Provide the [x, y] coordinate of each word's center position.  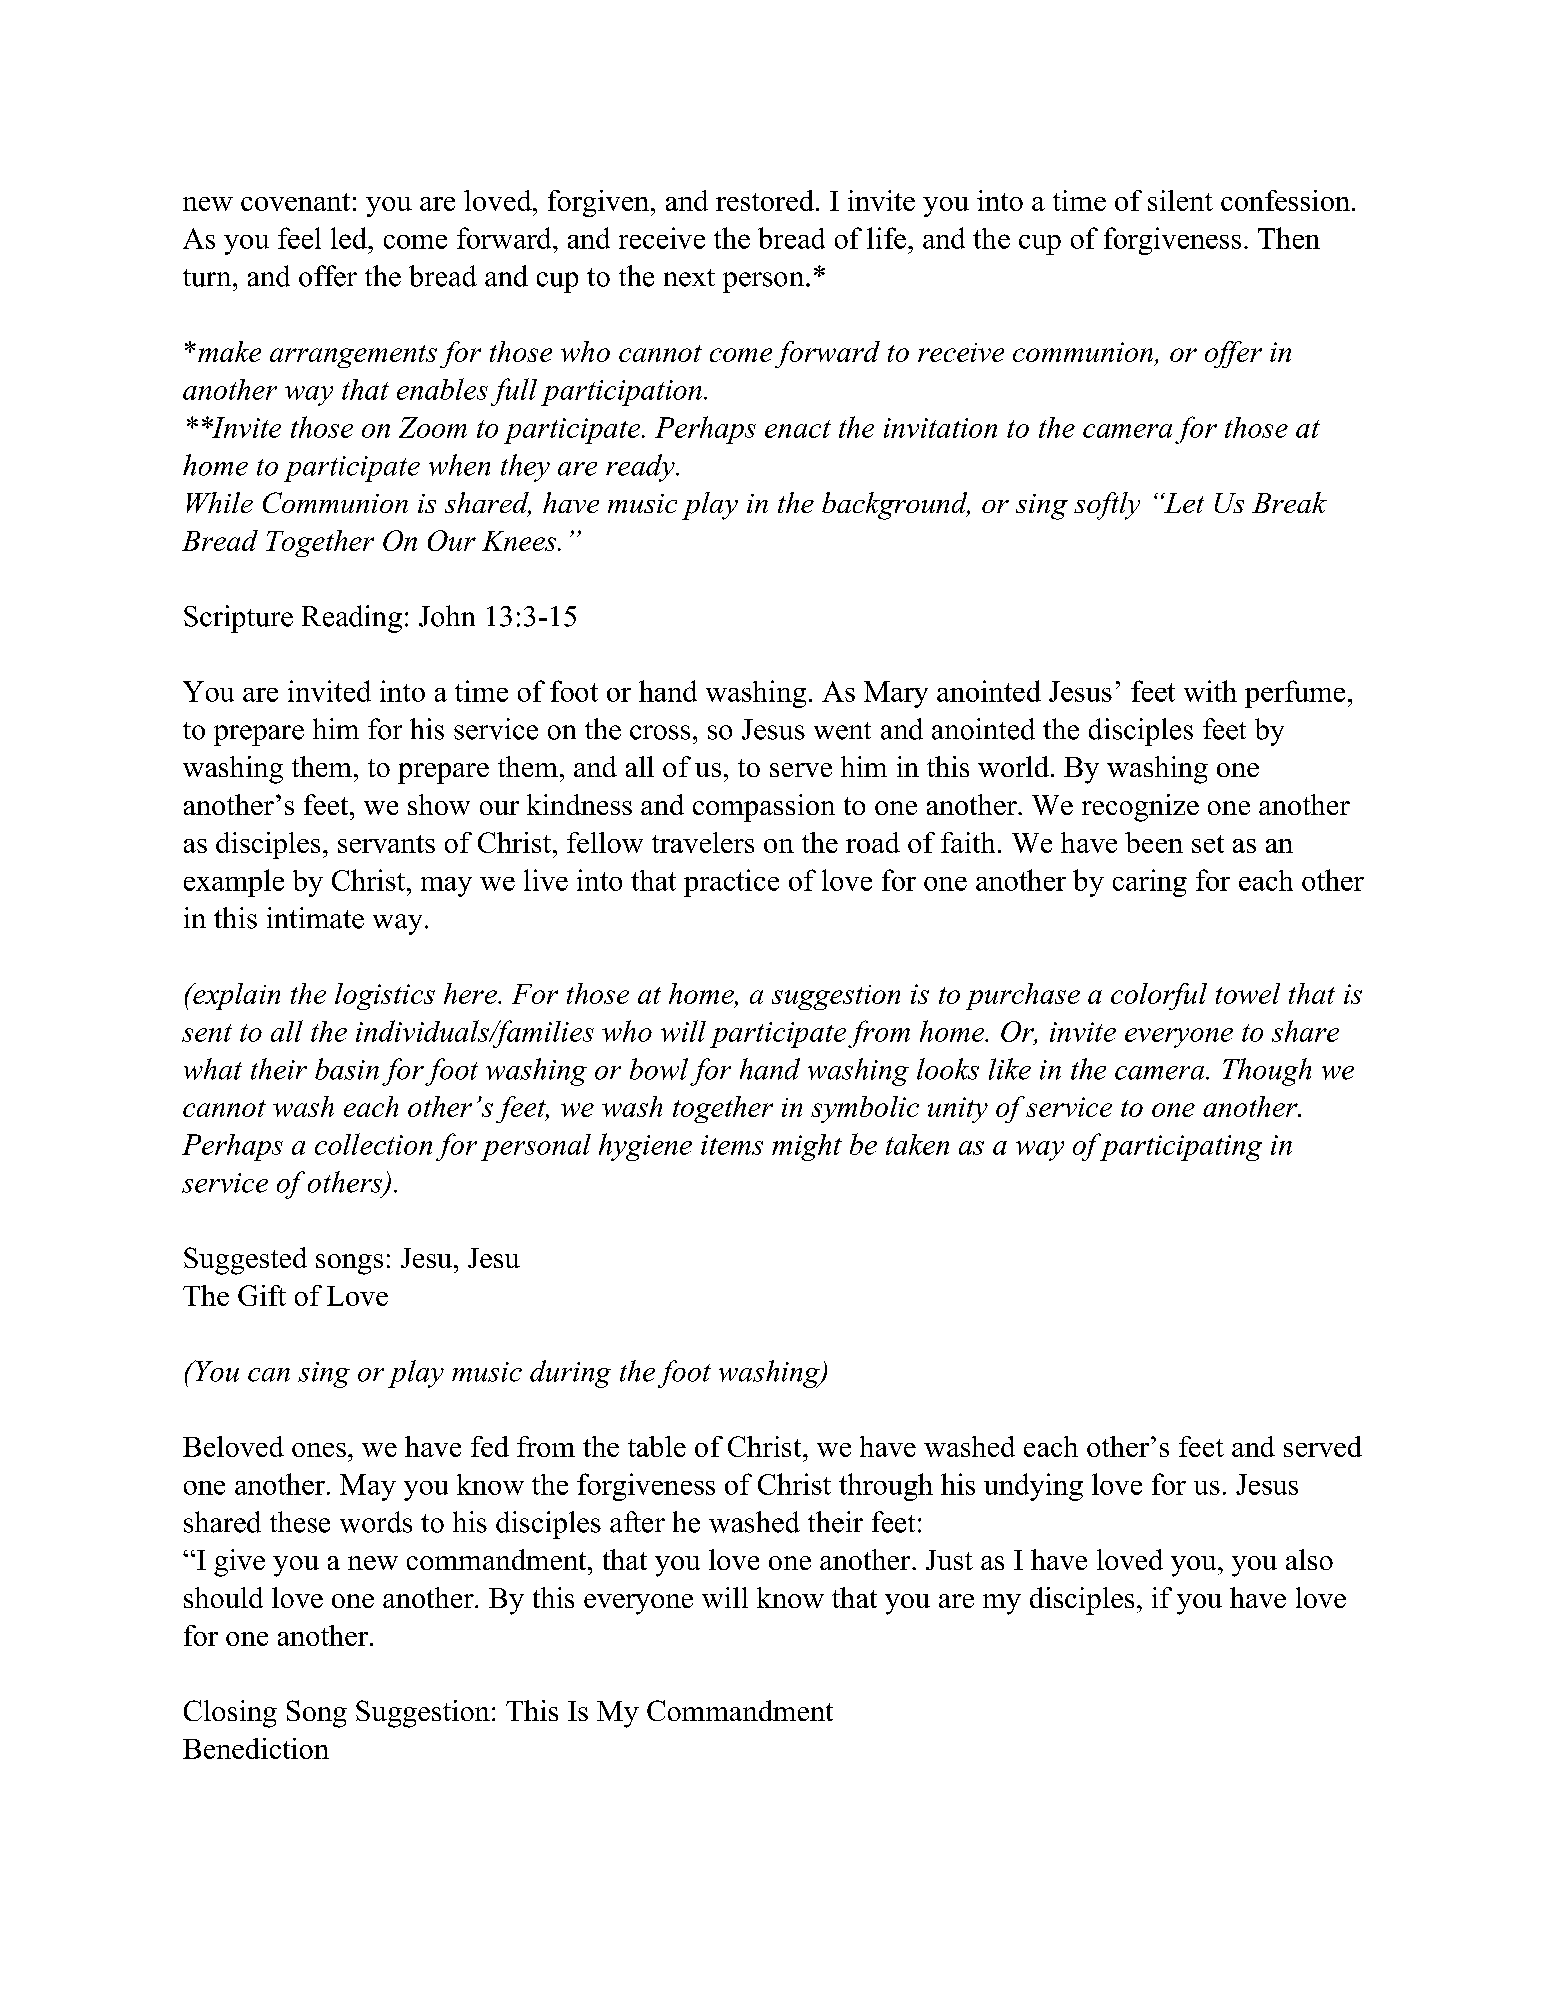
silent [1180, 200]
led [350, 238]
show [439, 804]
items [732, 1145]
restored [765, 200]
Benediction [256, 1748]
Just [949, 1560]
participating [1179, 1147]
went [842, 731]
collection [373, 1144]
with [1210, 691]
